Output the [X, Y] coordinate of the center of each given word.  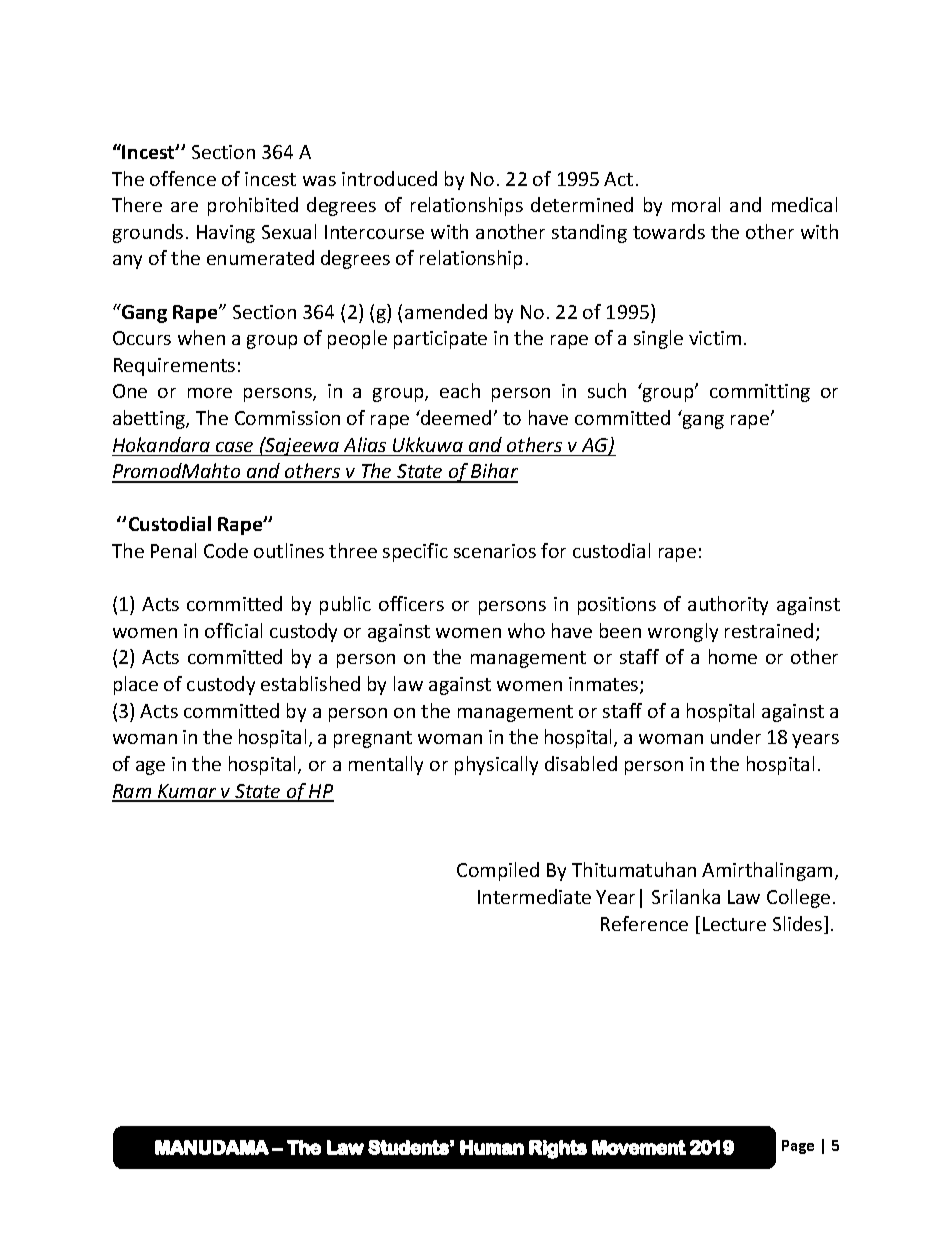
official [233, 630]
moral [696, 204]
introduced [389, 178]
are [184, 207]
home [733, 656]
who [526, 630]
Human [492, 1147]
